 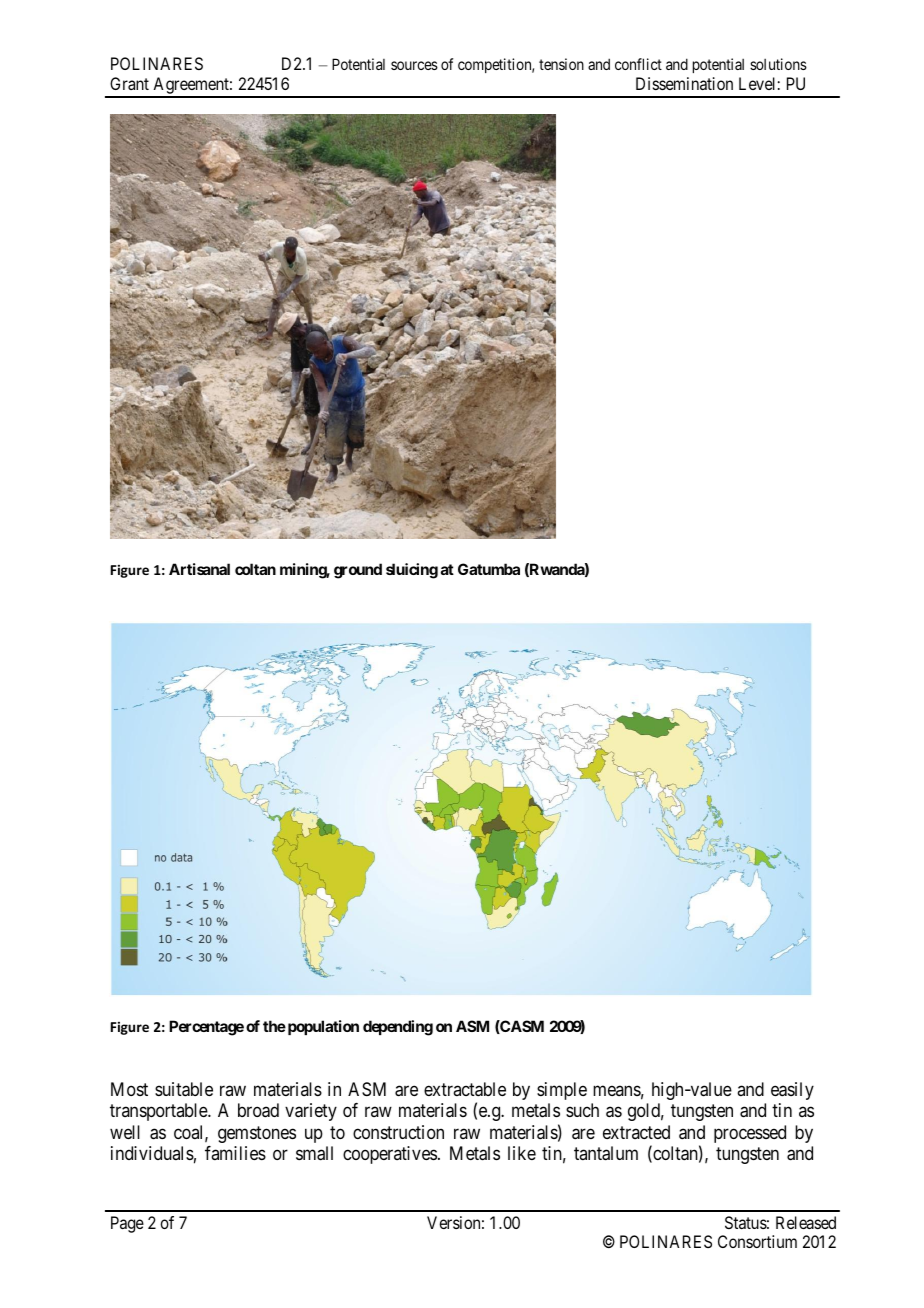 I want to click on depending, so click(x=398, y=1028).
